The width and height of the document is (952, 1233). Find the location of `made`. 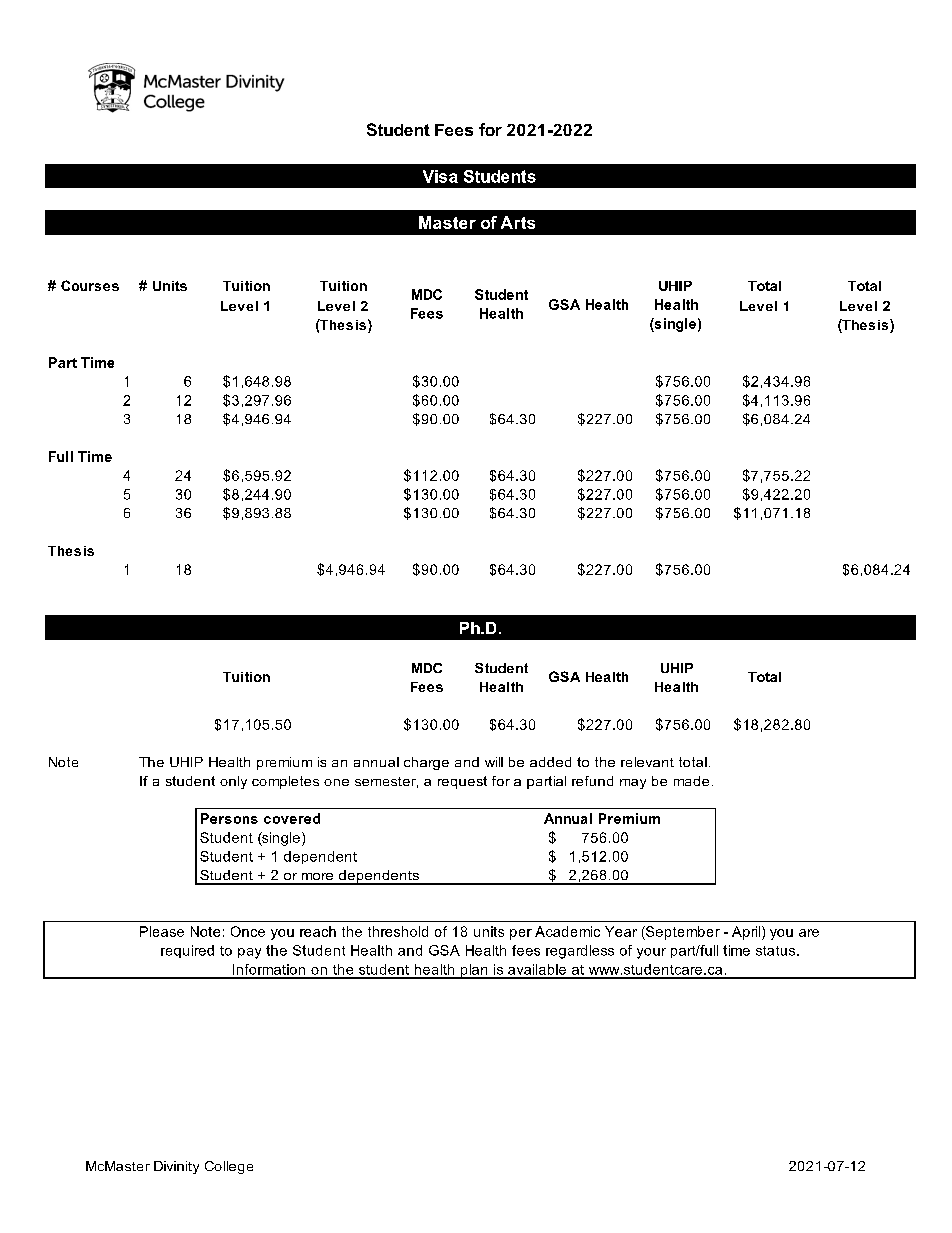

made is located at coordinates (691, 781).
